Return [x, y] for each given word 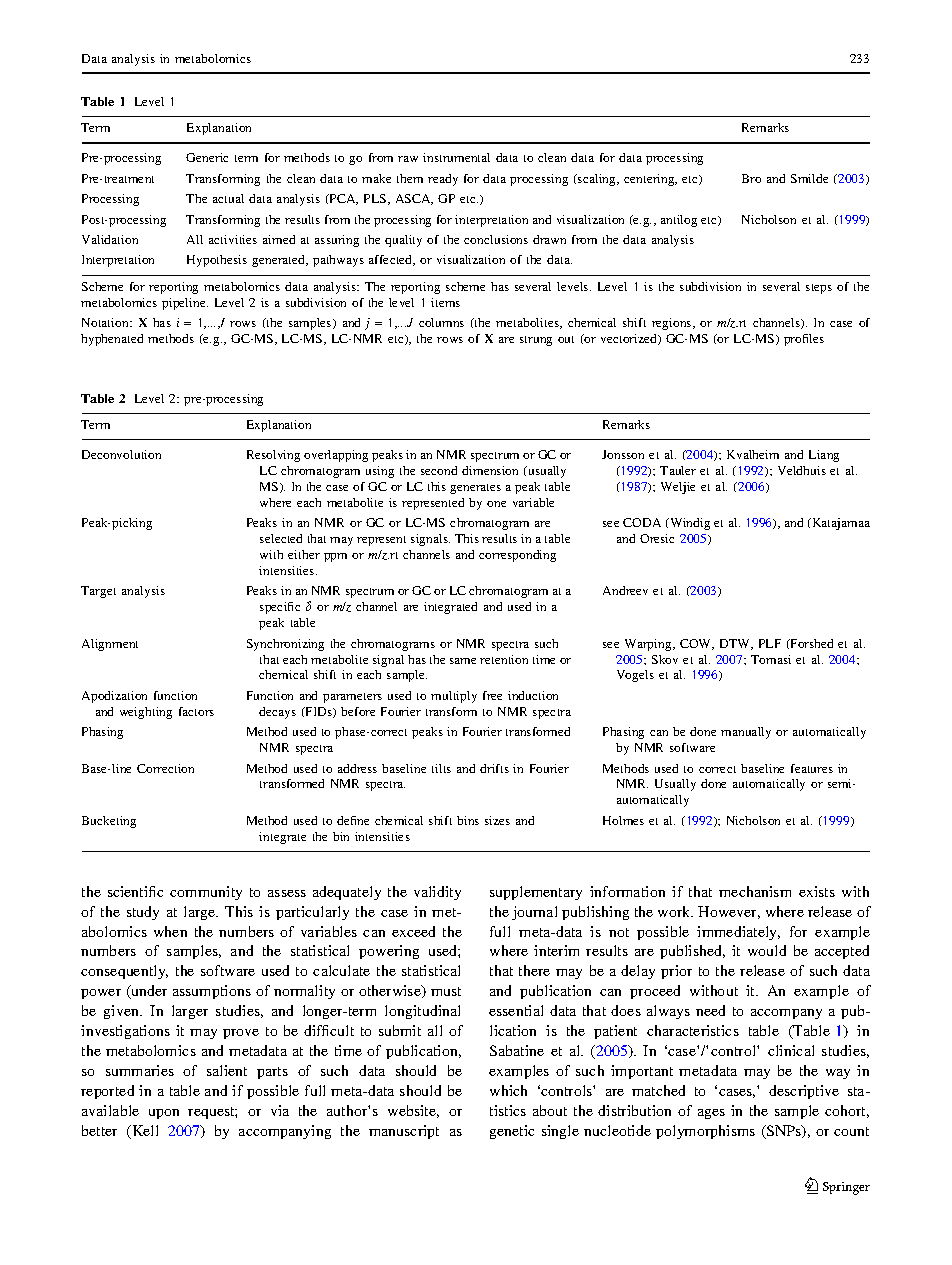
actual [228, 198]
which [508, 1090]
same [463, 661]
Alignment [110, 645]
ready [443, 180]
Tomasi [771, 659]
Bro [751, 178]
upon [164, 1114]
